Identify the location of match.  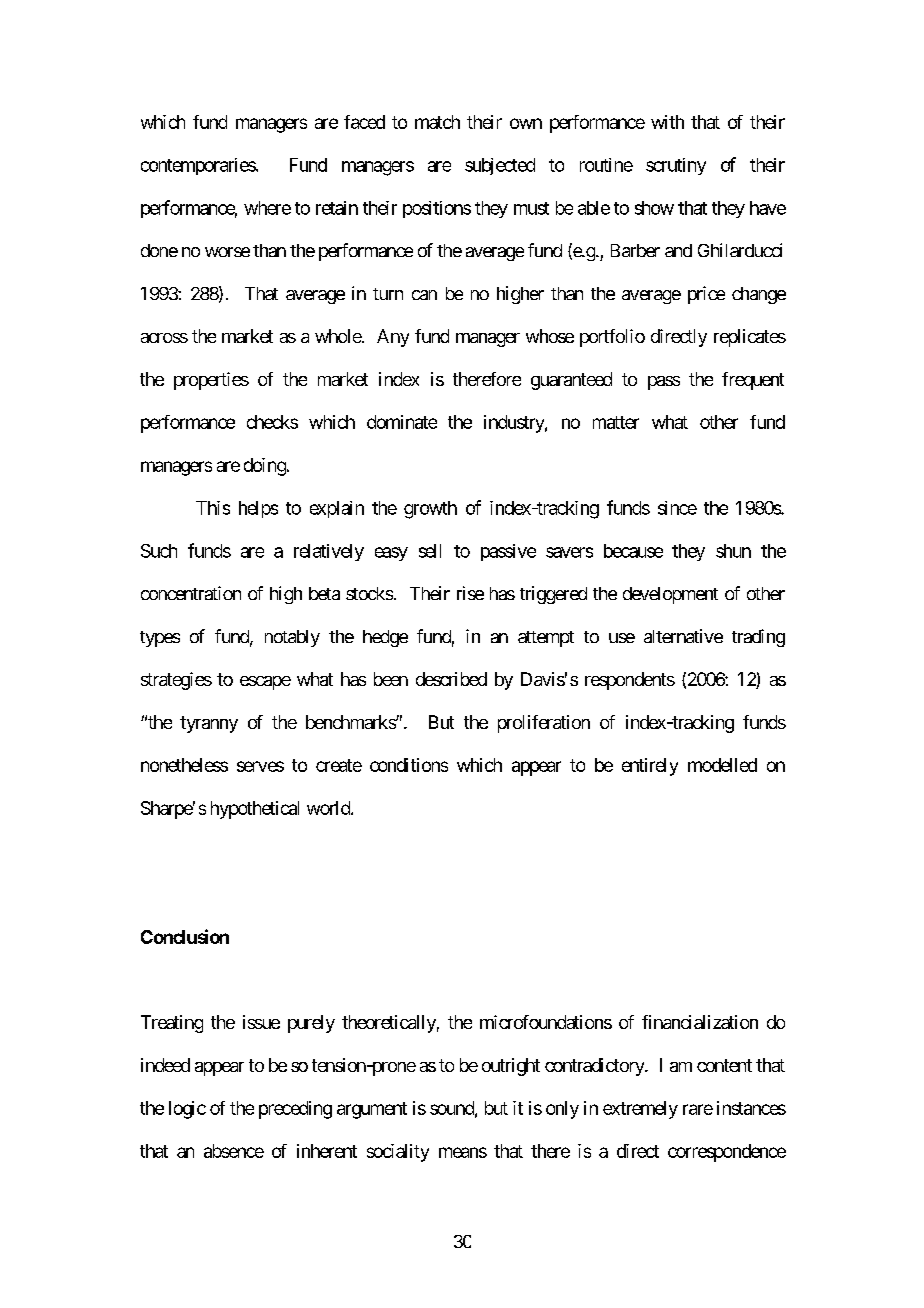
(437, 122).
